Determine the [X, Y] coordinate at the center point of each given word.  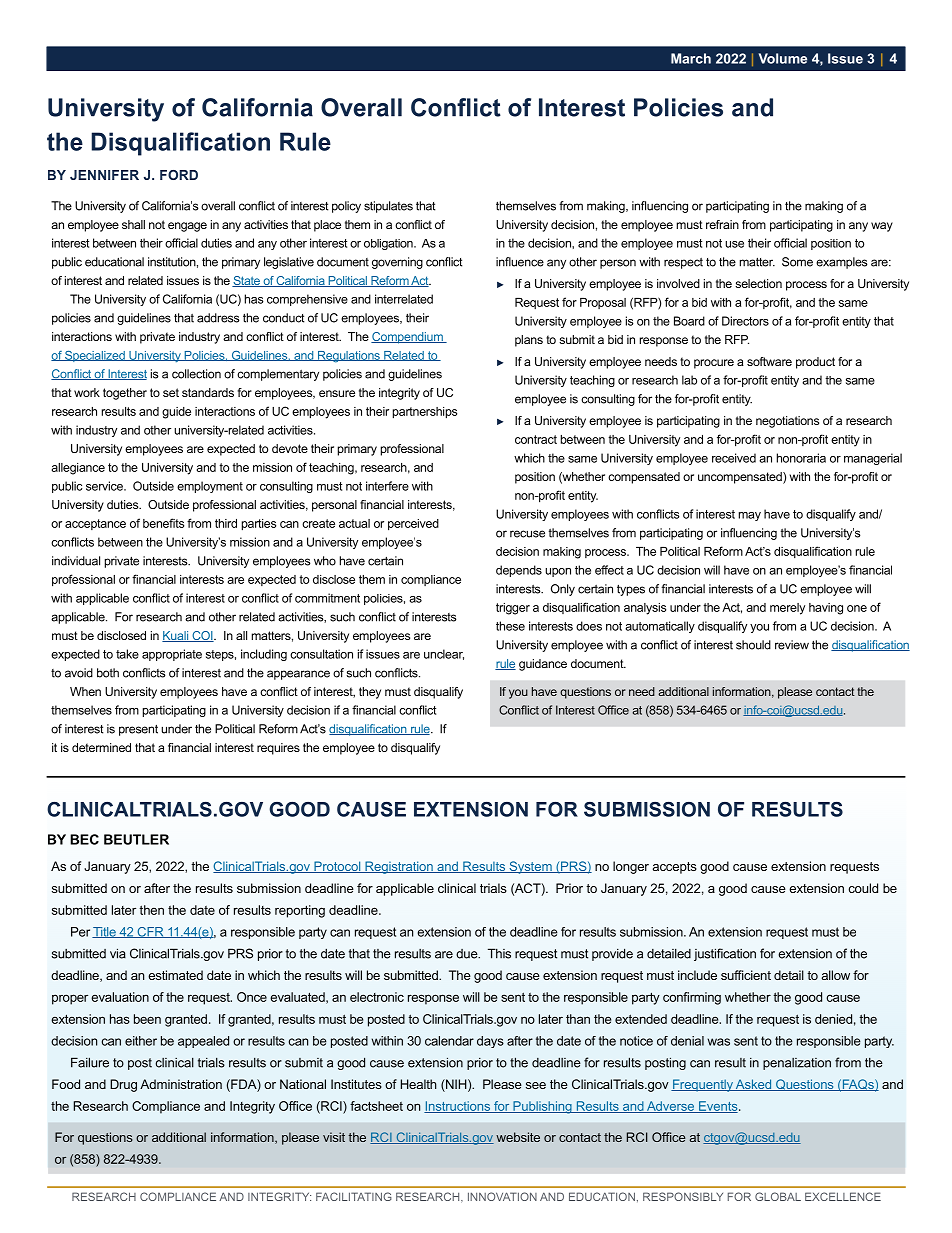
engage [187, 227]
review [792, 645]
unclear [444, 654]
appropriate [172, 655]
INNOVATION [502, 1196]
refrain [722, 224]
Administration [181, 1084]
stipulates [388, 207]
